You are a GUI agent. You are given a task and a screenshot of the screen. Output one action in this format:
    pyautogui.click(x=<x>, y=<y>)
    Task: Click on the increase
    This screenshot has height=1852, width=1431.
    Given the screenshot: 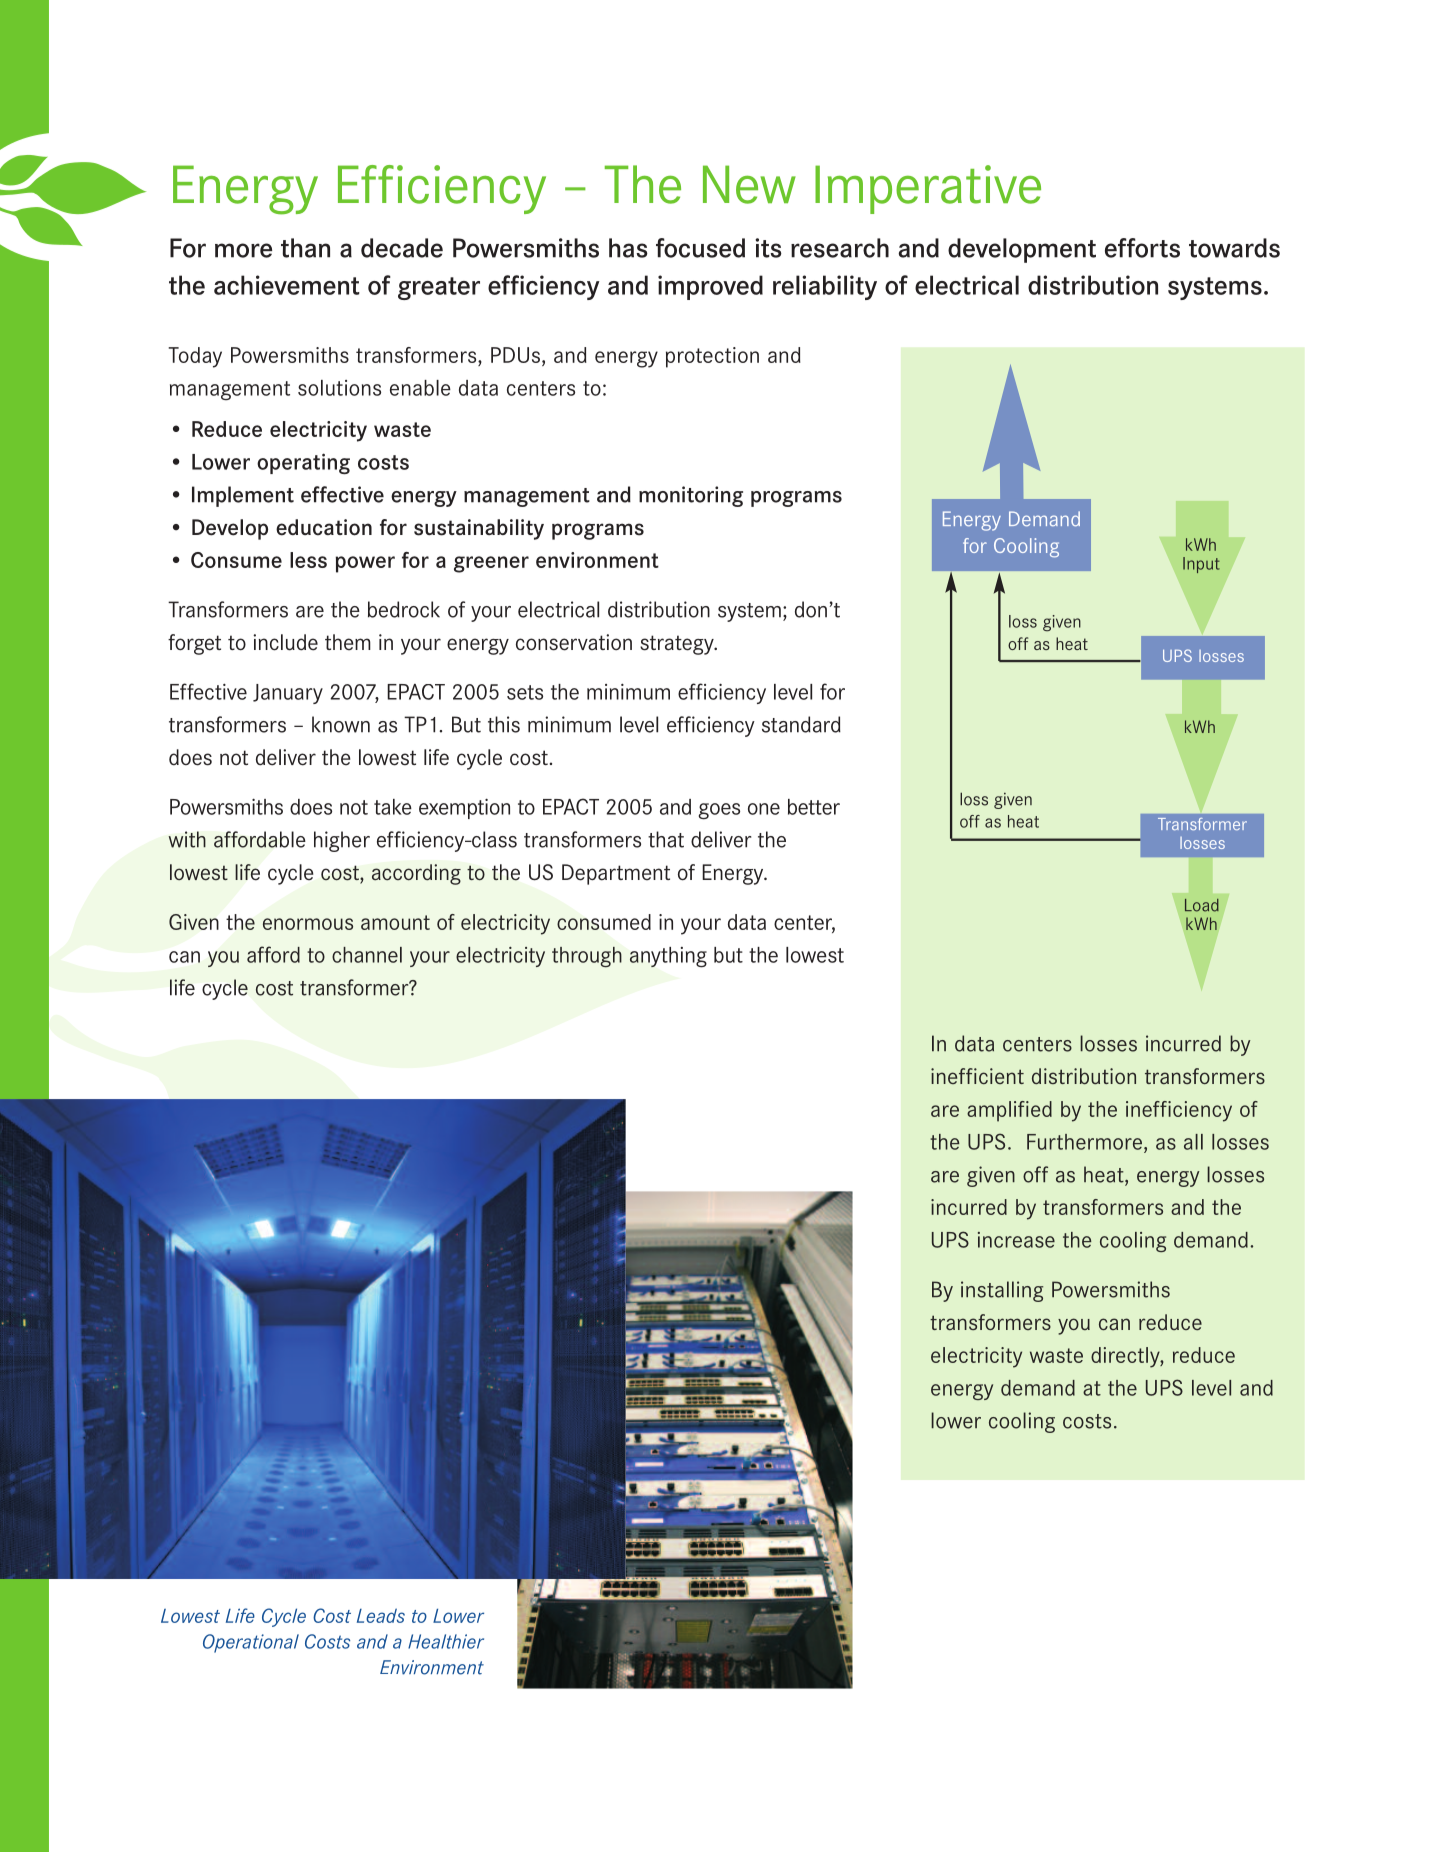 What is the action you would take?
    pyautogui.click(x=1016, y=1240)
